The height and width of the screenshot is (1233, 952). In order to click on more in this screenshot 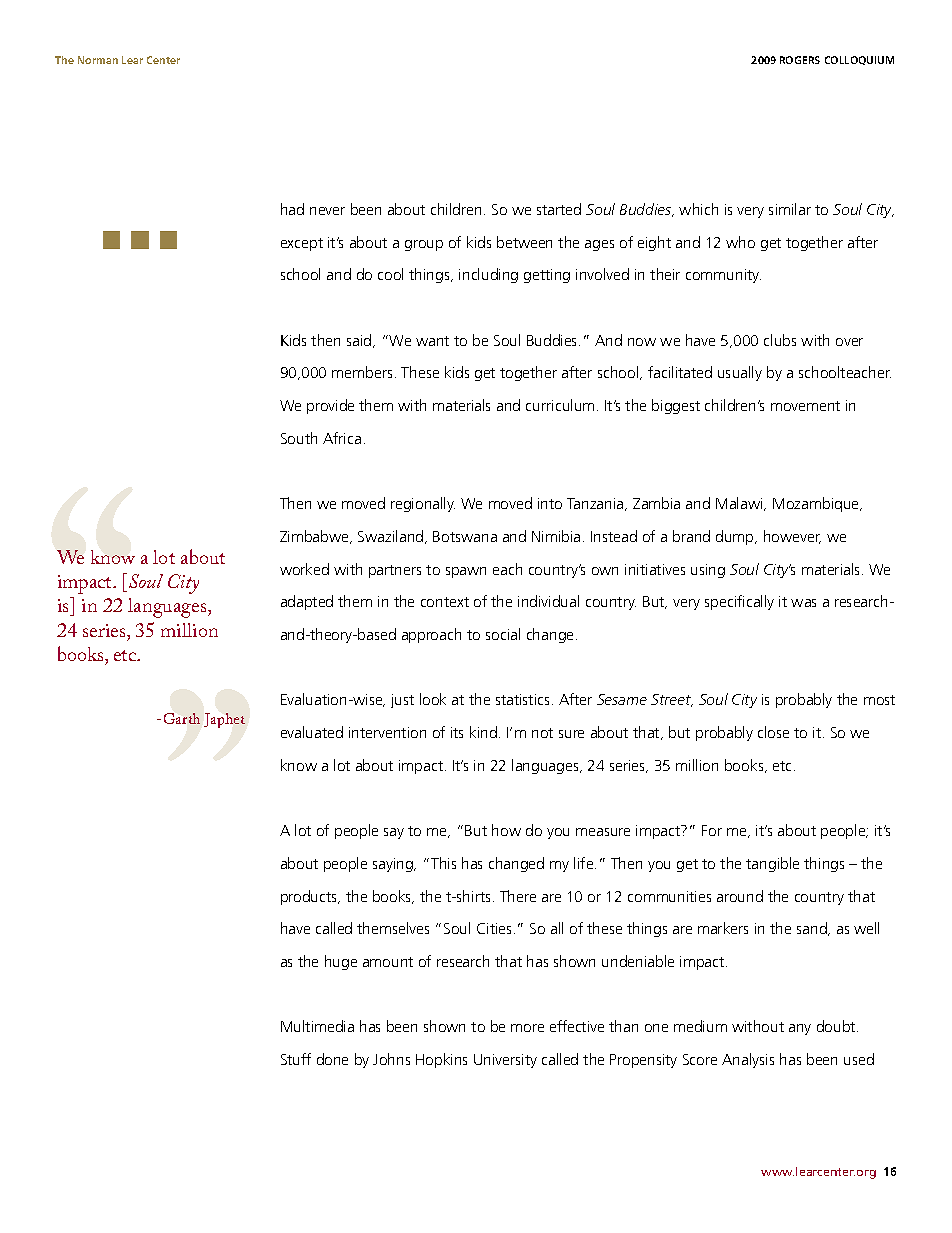, I will do `click(527, 1028)`.
